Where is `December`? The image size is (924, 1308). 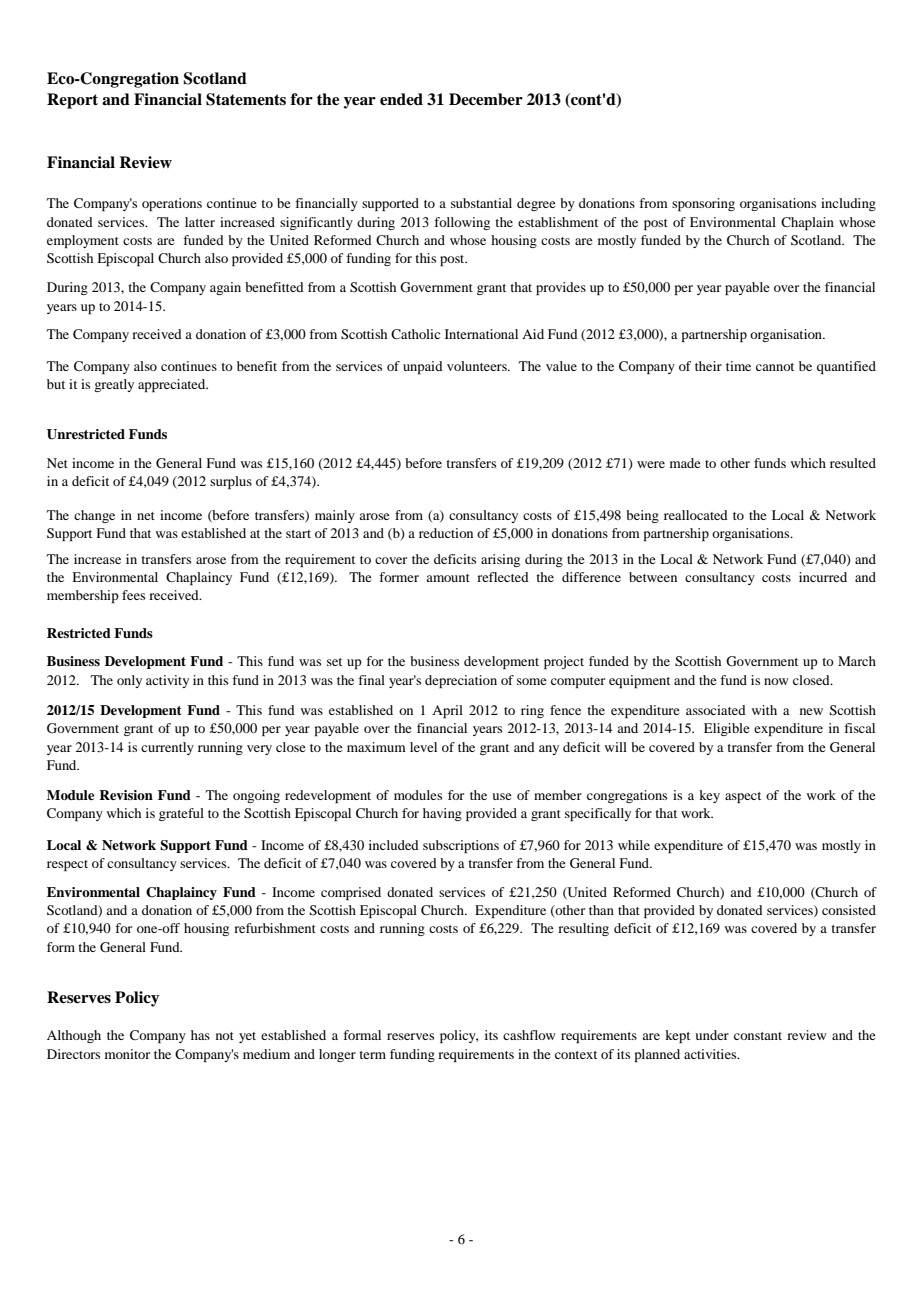 December is located at coordinates (486, 99).
